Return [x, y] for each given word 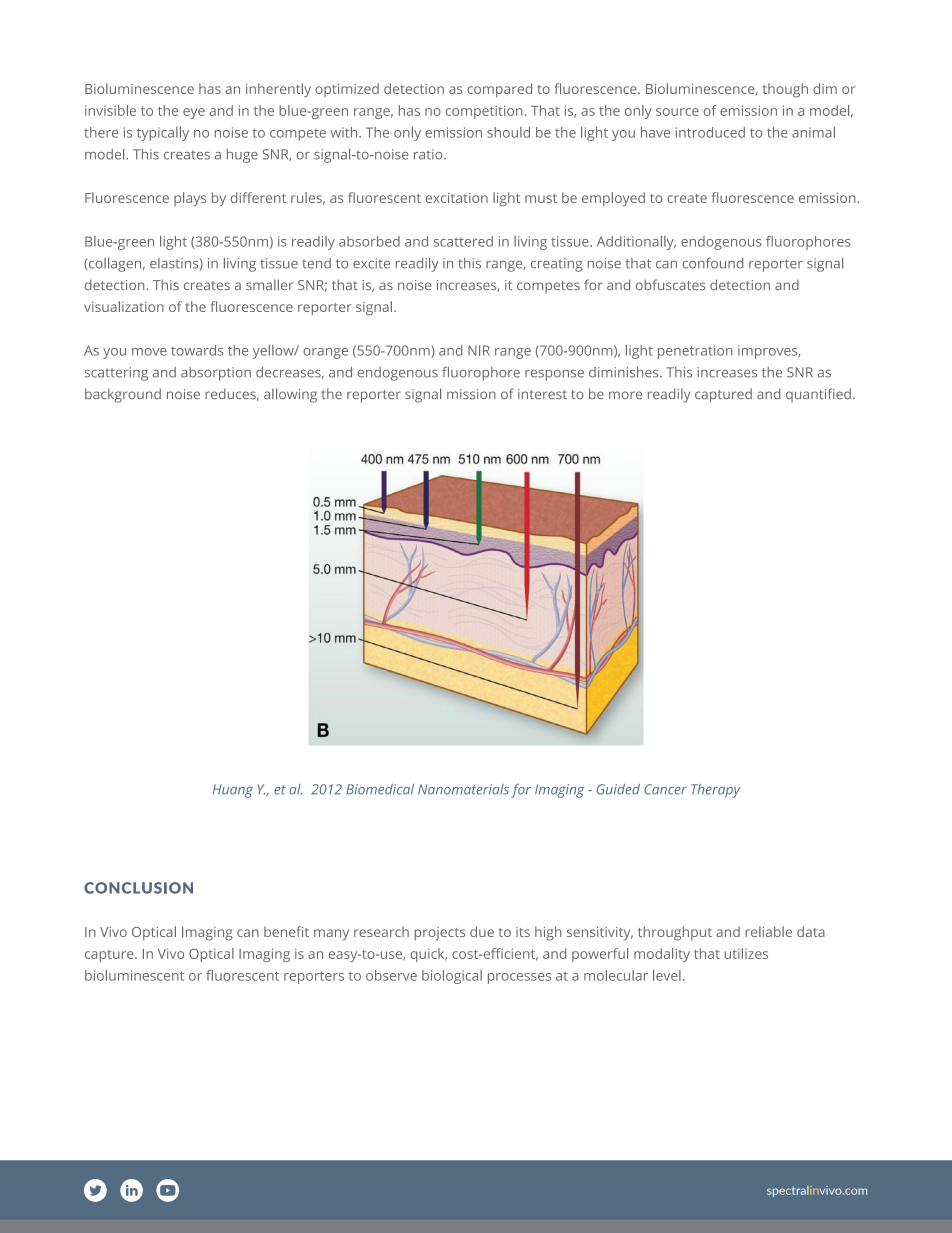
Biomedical [380, 789]
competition [484, 112]
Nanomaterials [463, 789]
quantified [818, 395]
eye [194, 113]
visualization [124, 306]
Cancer [665, 789]
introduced [710, 132]
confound [712, 263]
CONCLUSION [138, 888]
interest [542, 394]
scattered [463, 241]
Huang [233, 791]
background [123, 395]
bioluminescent [134, 975]
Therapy [716, 791]
